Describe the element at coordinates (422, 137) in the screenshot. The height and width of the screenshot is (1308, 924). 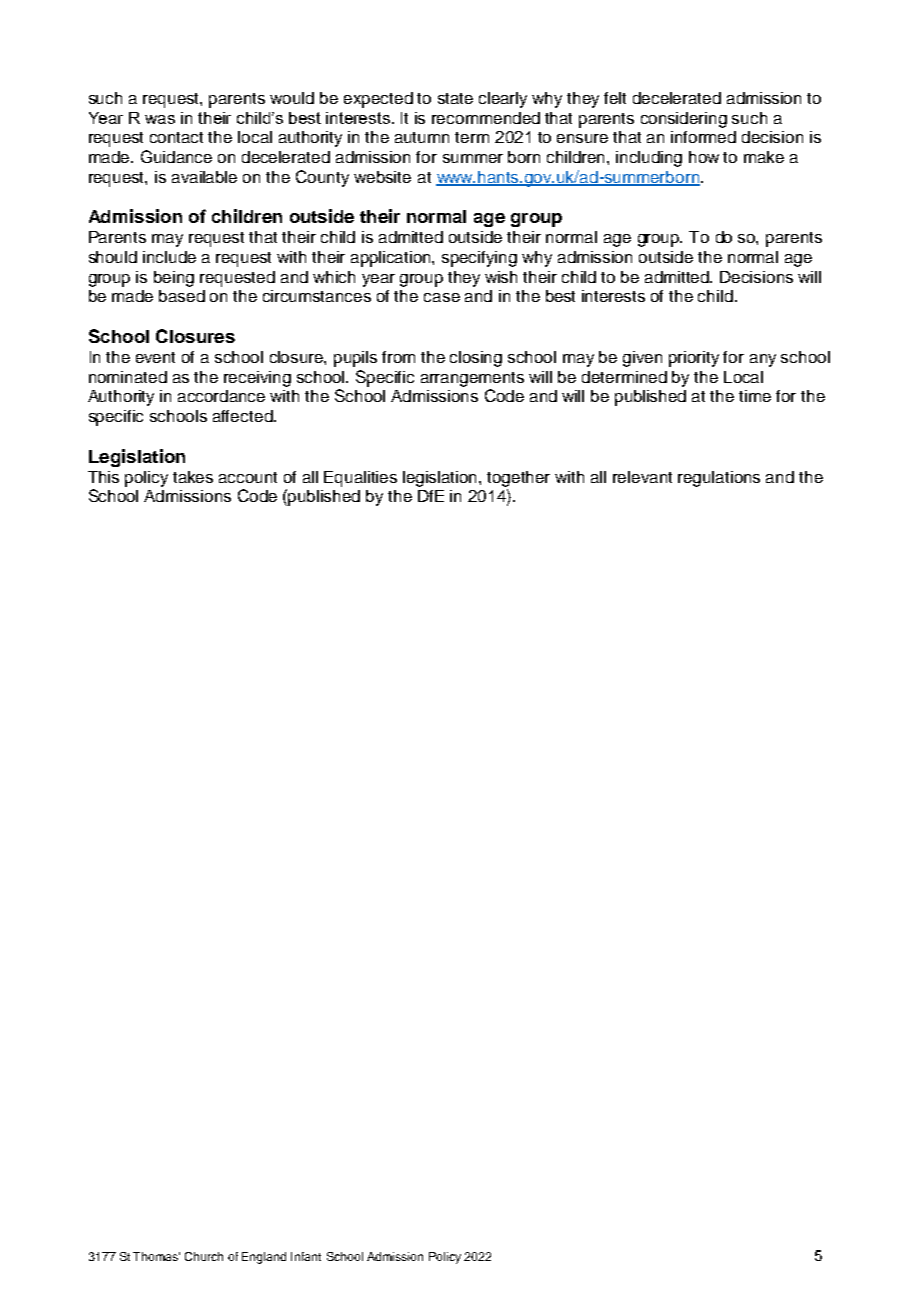
I see `autumn` at that location.
